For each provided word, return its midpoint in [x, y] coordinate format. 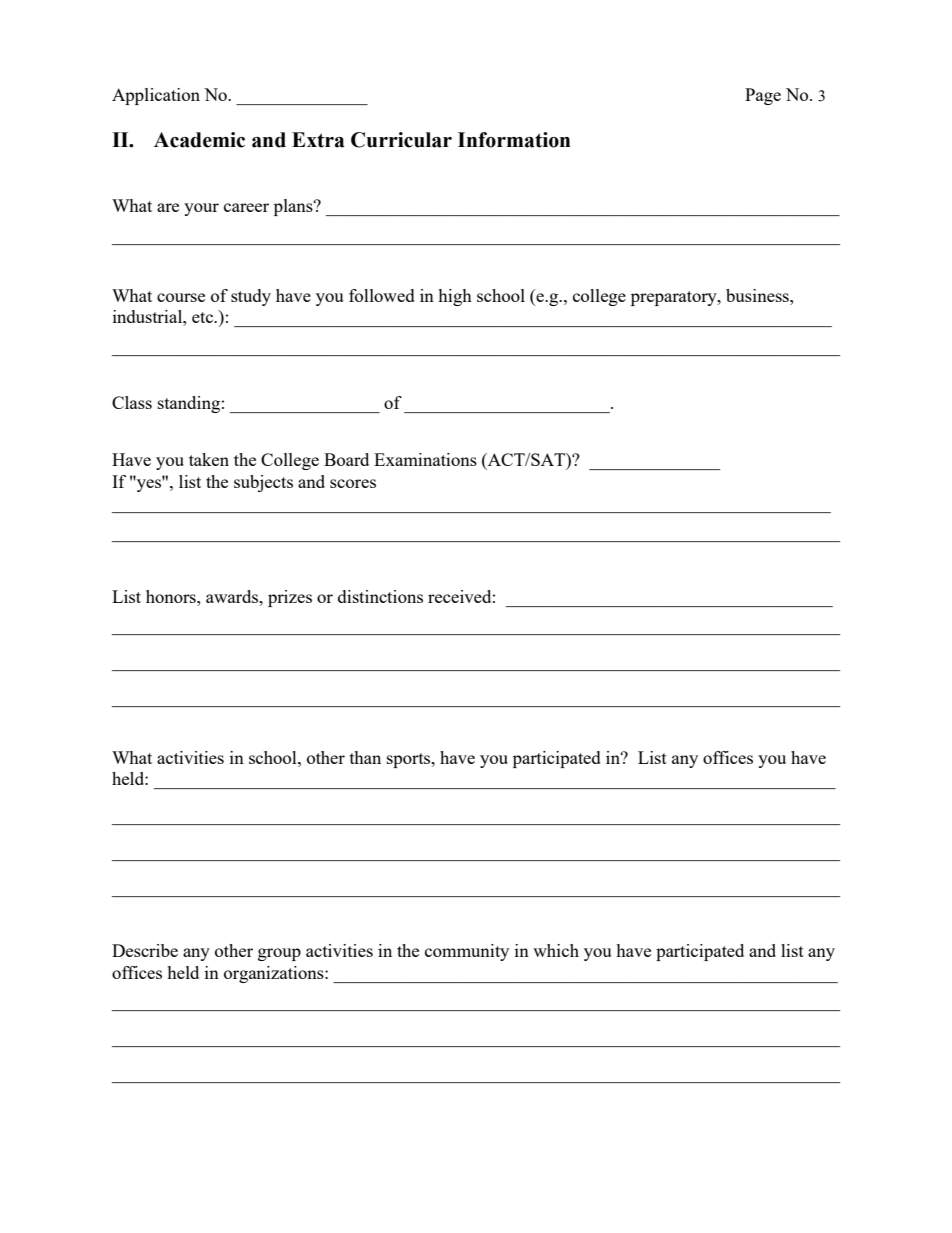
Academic [199, 140]
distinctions [380, 596]
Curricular [401, 140]
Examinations [425, 459]
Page [763, 96]
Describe [145, 950]
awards [233, 596]
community [467, 952]
